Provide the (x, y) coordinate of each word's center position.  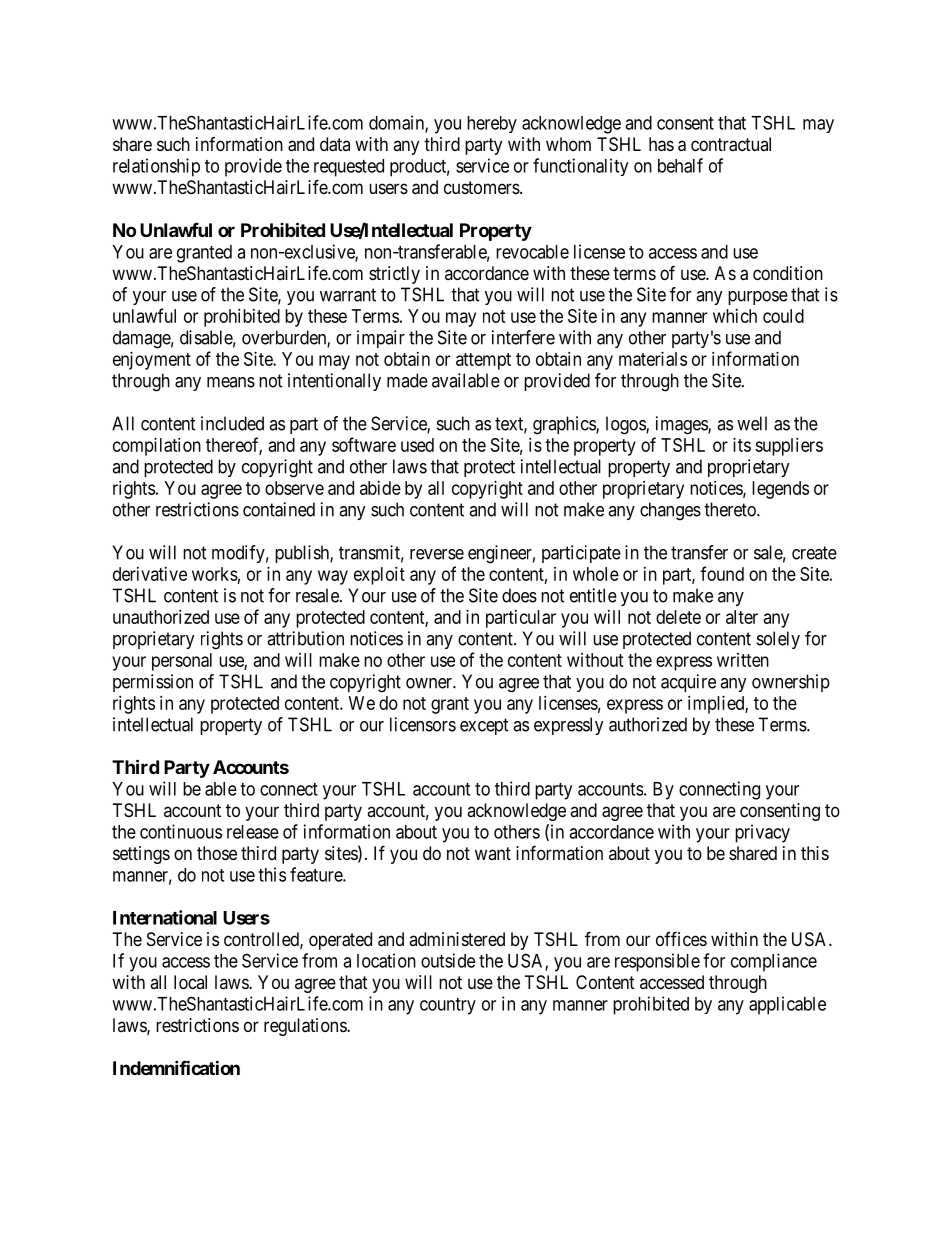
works (215, 574)
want (493, 853)
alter (742, 617)
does (519, 595)
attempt (483, 361)
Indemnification (176, 1067)
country (448, 1006)
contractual (731, 144)
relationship (156, 167)
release (253, 832)
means (231, 382)
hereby (492, 124)
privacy (762, 833)
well (752, 423)
